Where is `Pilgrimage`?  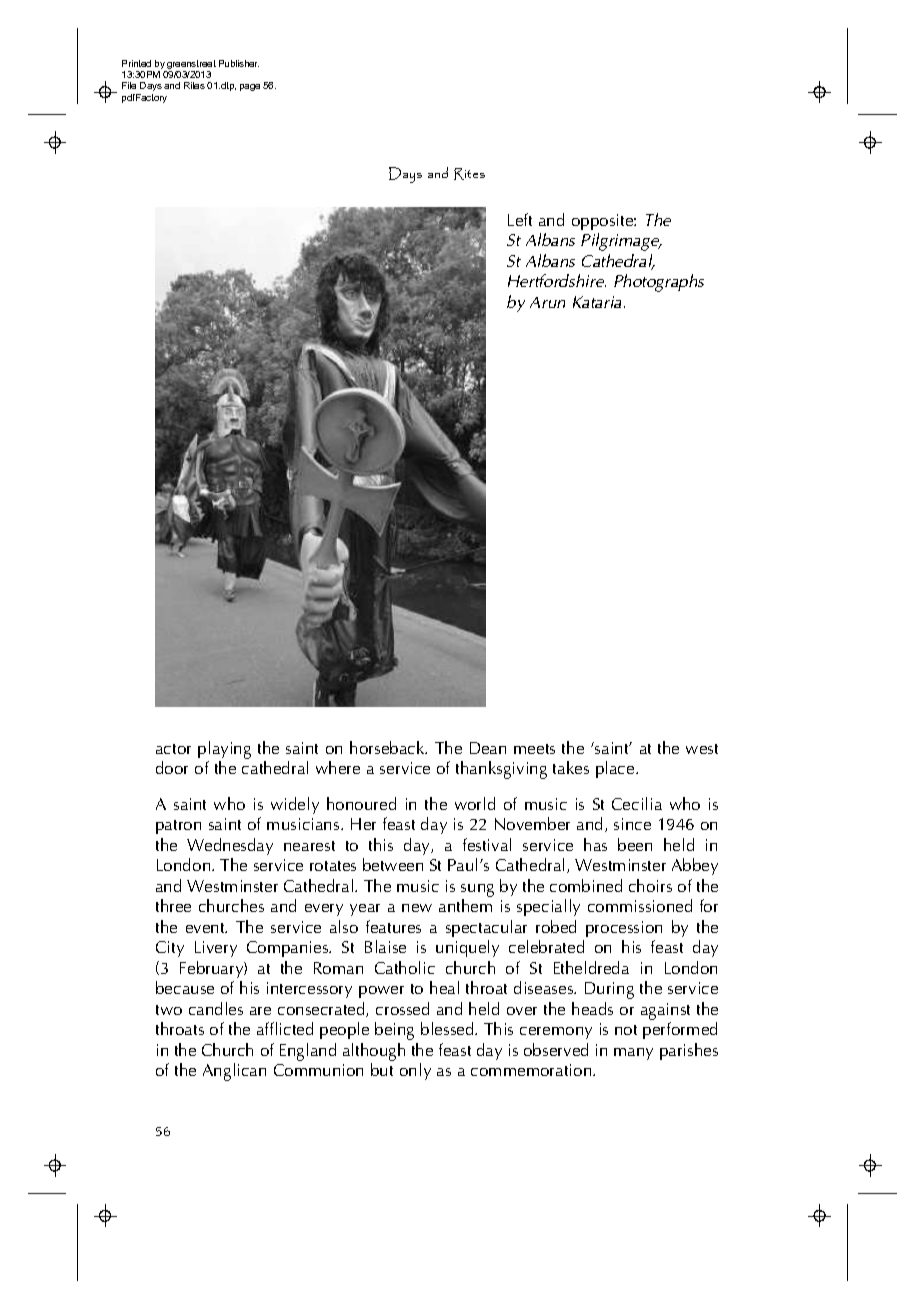 Pilgrimage is located at coordinates (621, 242).
